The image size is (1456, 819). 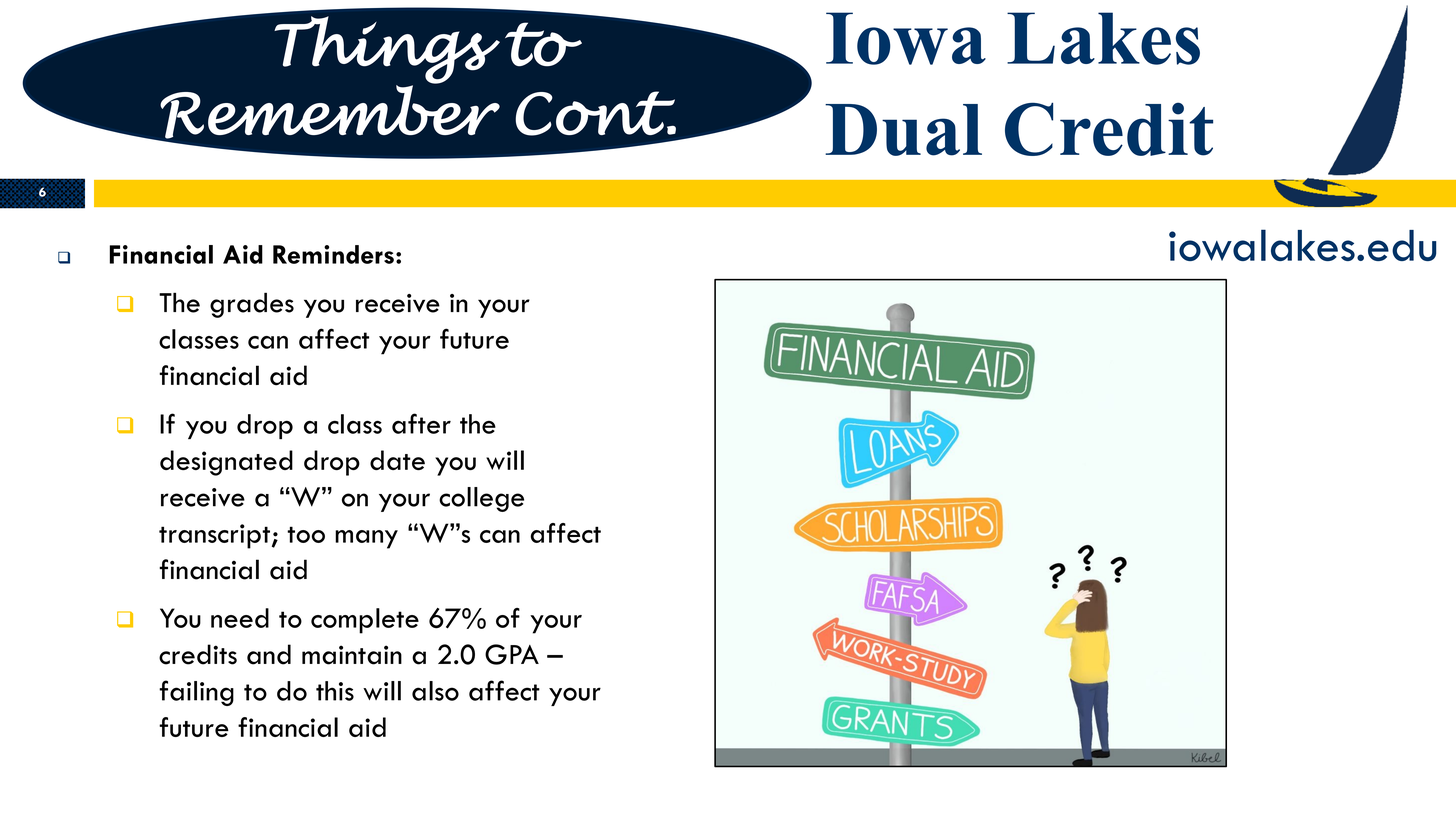 I want to click on Cont, so click(x=595, y=113).
